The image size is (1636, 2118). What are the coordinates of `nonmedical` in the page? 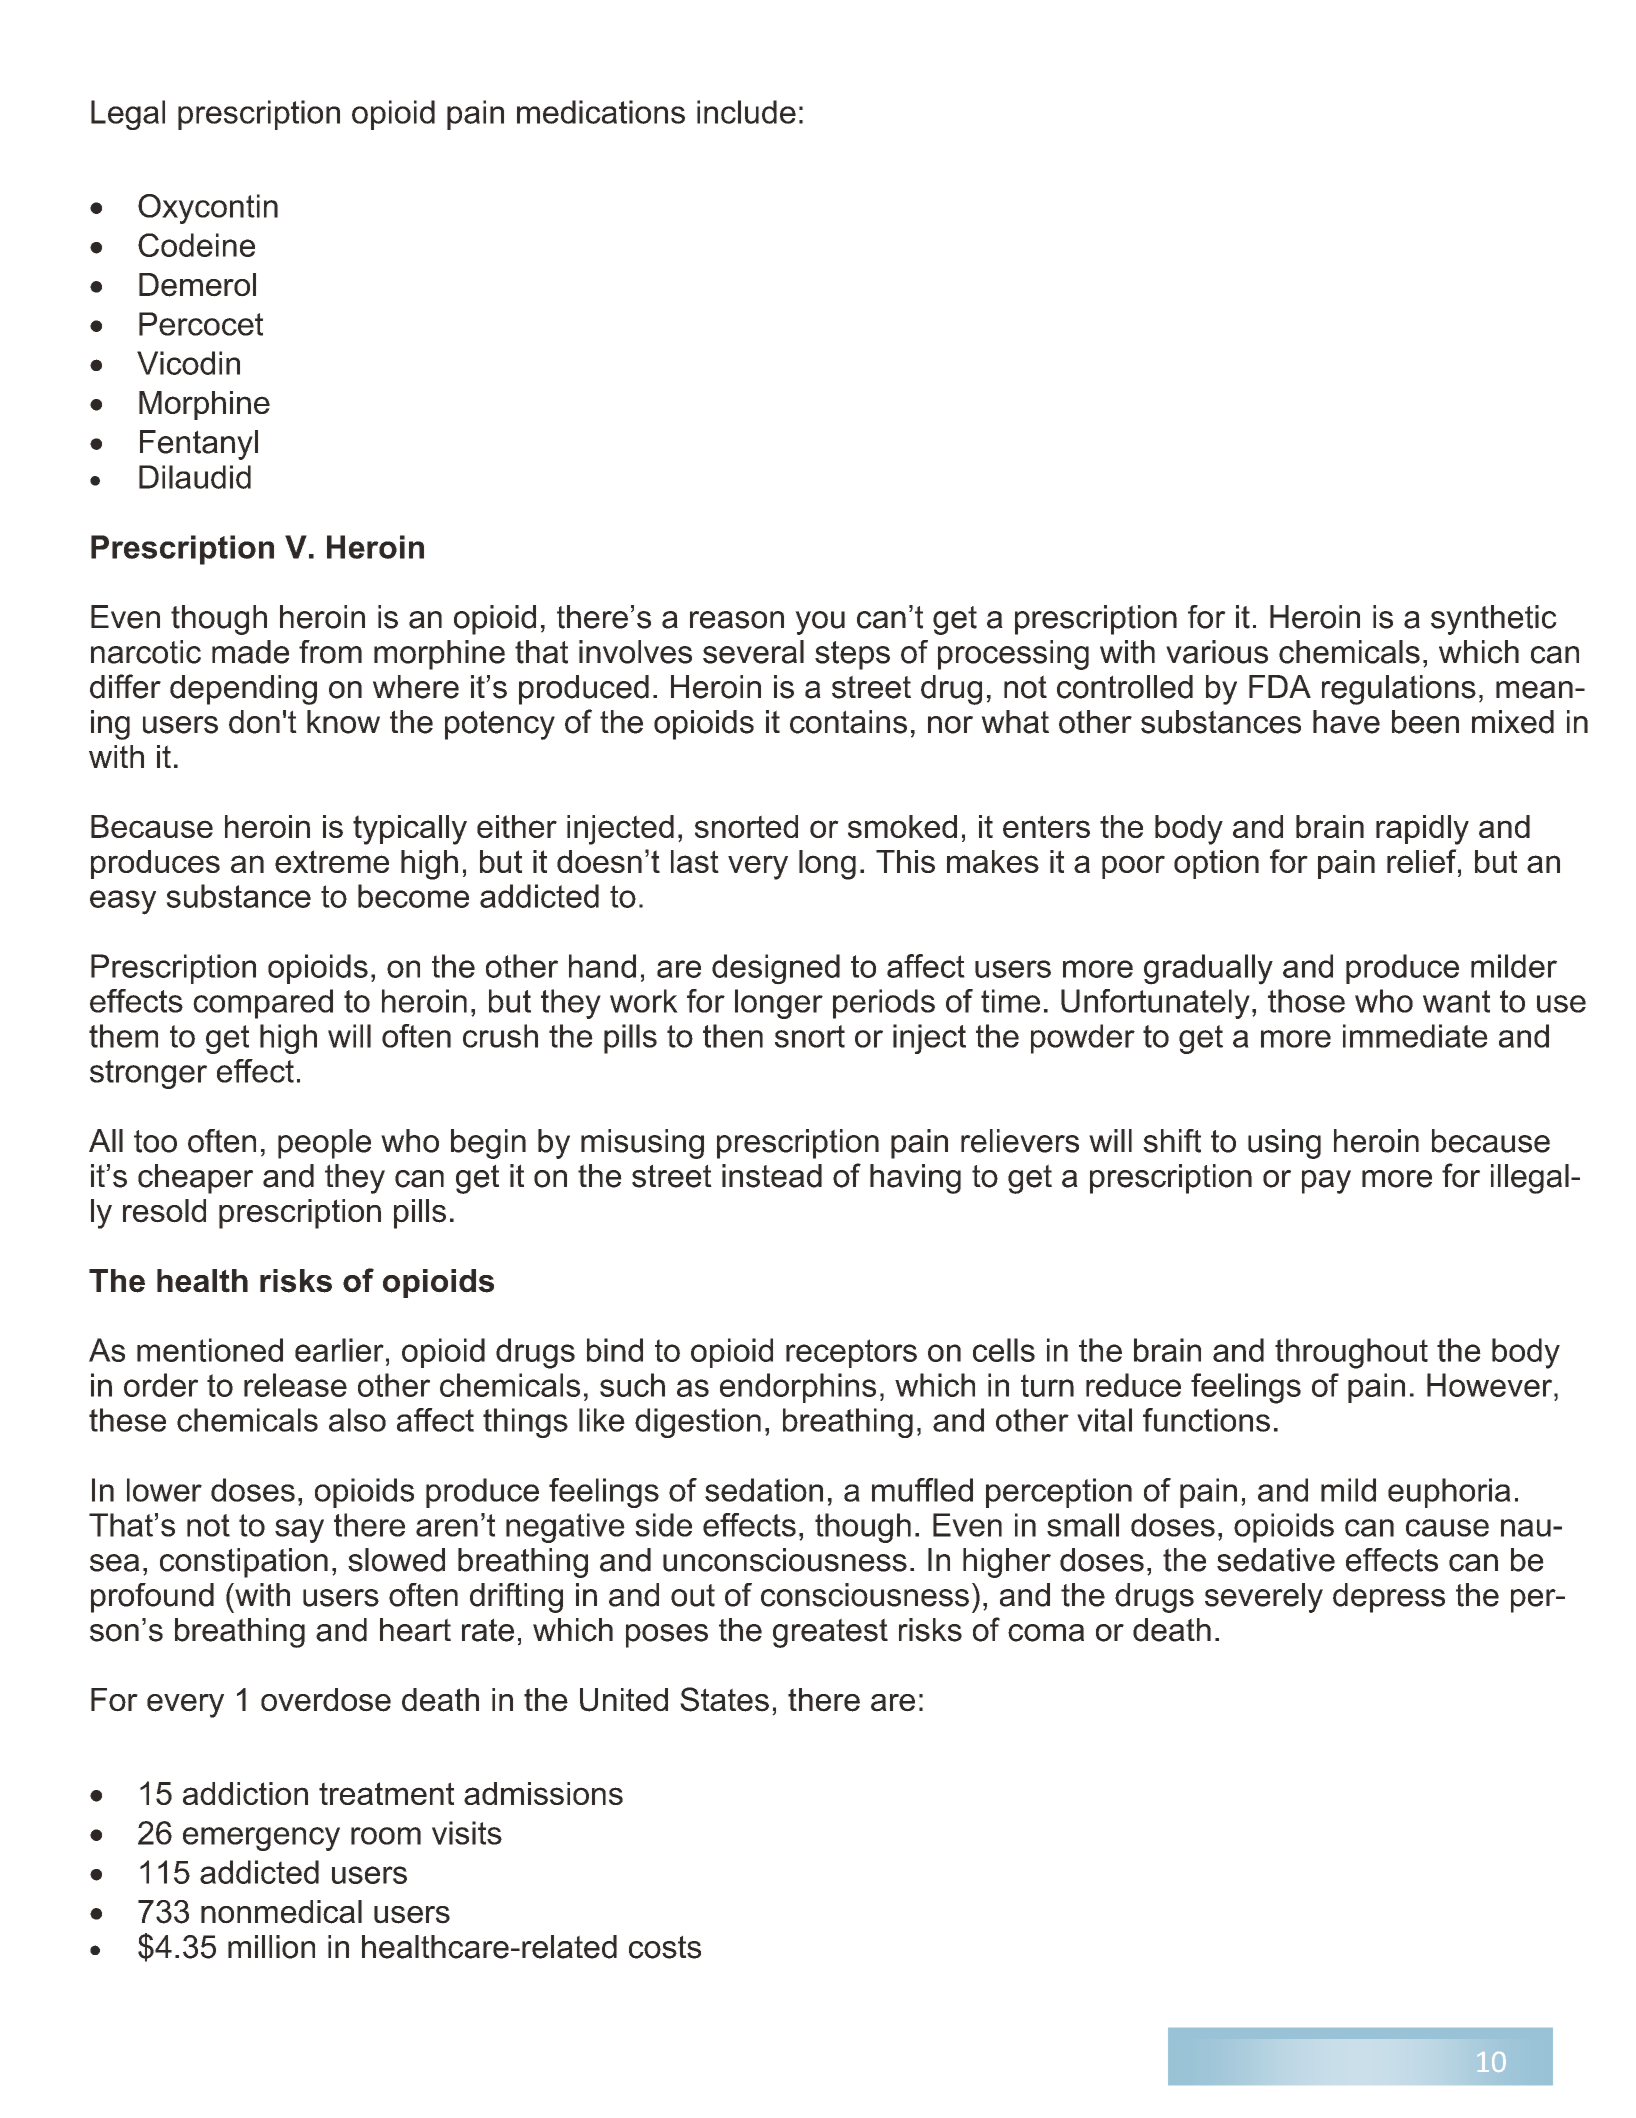 It's located at (281, 1912).
